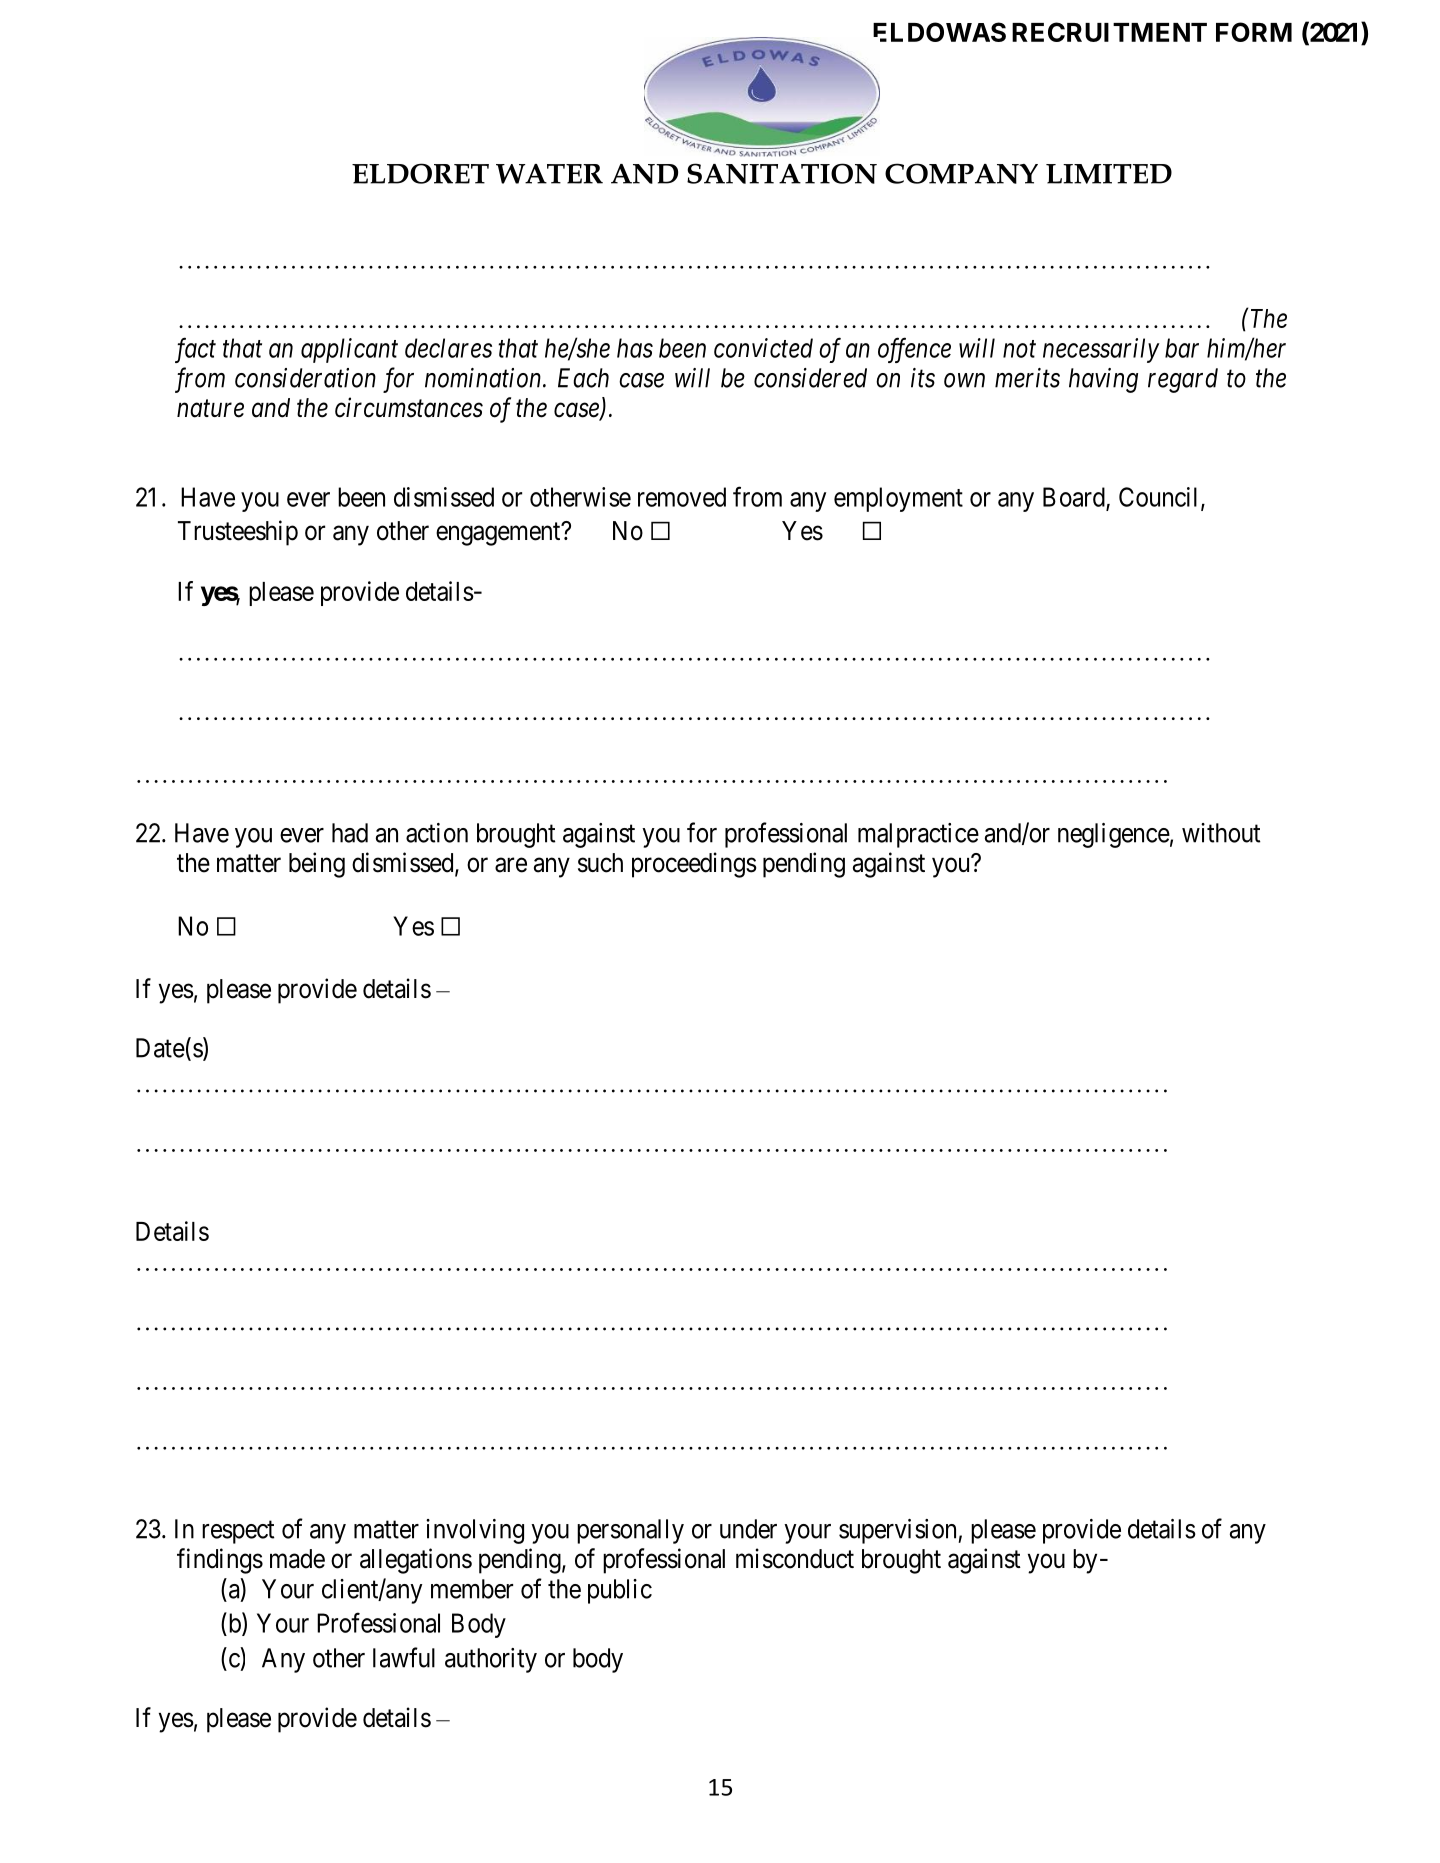 The width and height of the screenshot is (1440, 1863). What do you see at coordinates (694, 865) in the screenshot?
I see `proceedings` at bounding box center [694, 865].
